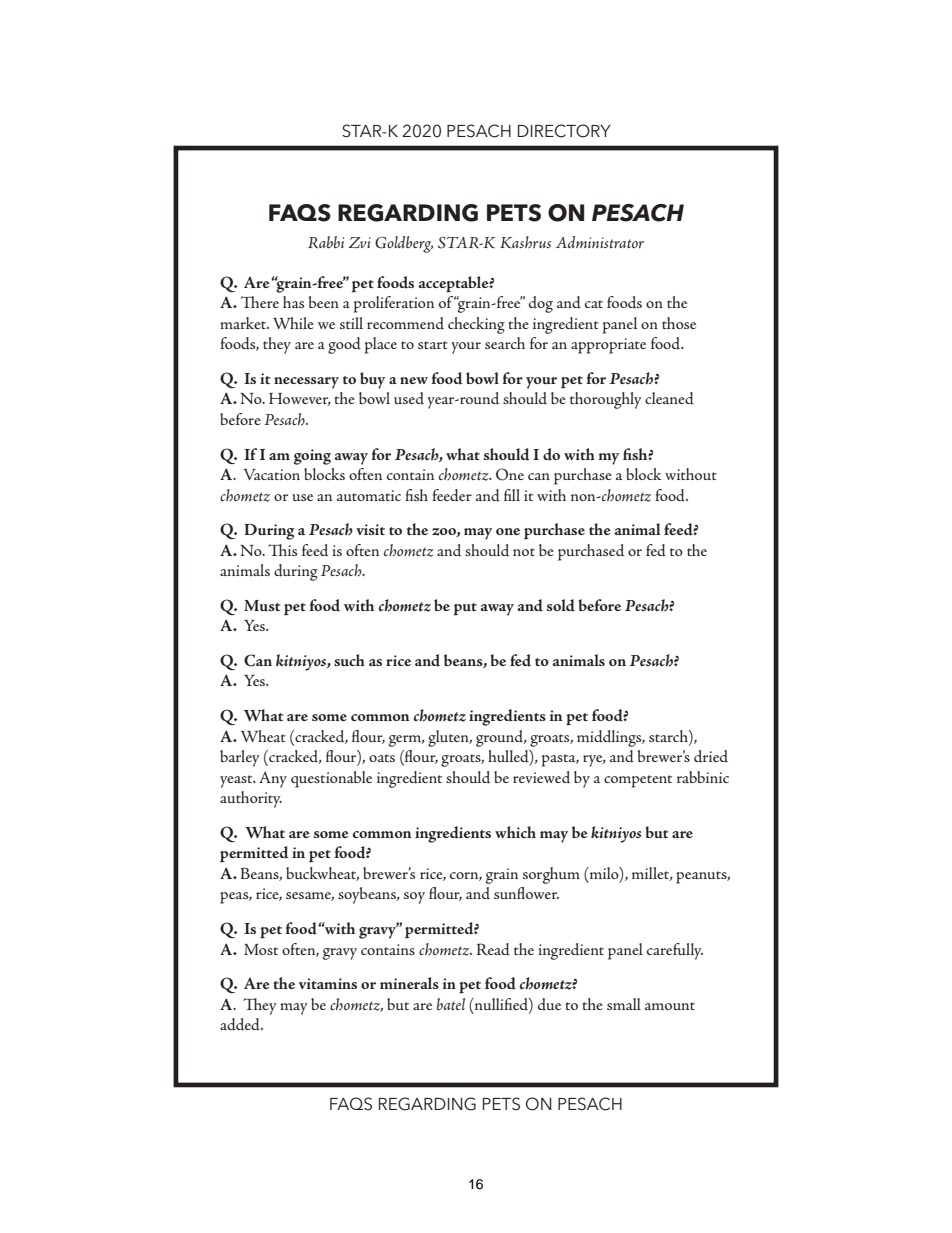 The height and width of the document is (1233, 952). I want to click on cleaned, so click(669, 398).
